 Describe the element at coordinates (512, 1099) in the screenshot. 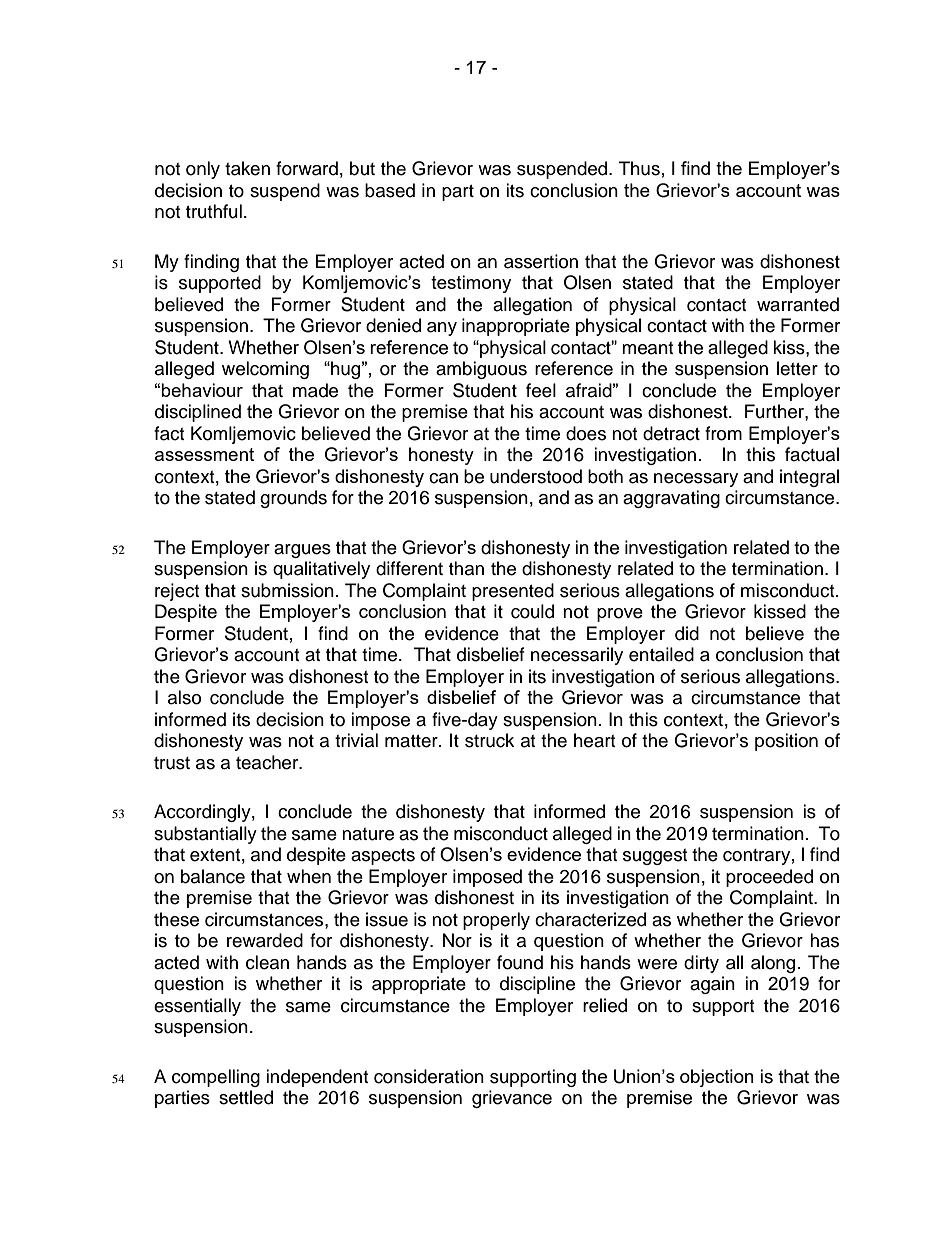

I see `grievance` at that location.
